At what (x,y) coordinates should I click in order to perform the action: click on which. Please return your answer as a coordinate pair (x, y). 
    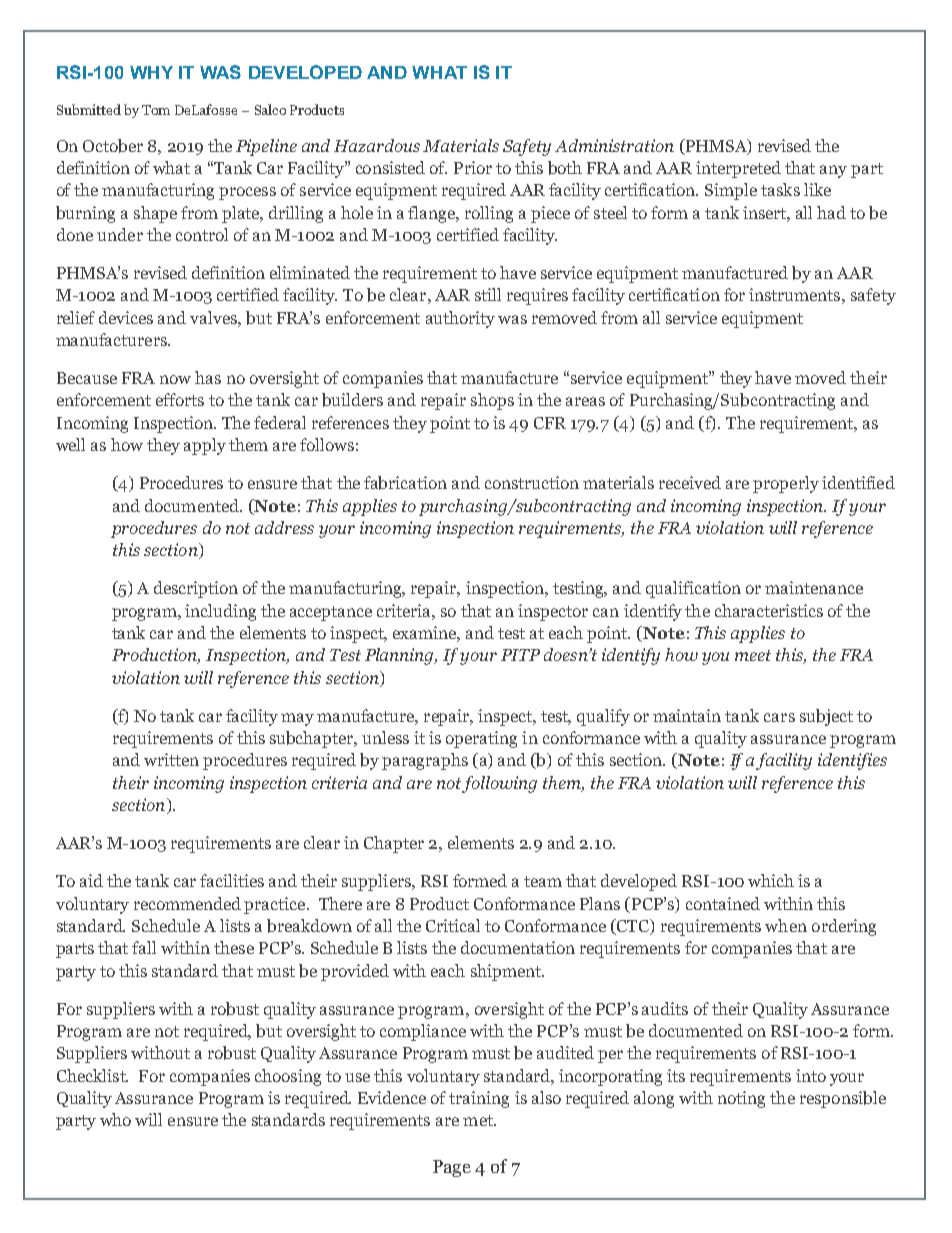
    Looking at the image, I should click on (771, 880).
